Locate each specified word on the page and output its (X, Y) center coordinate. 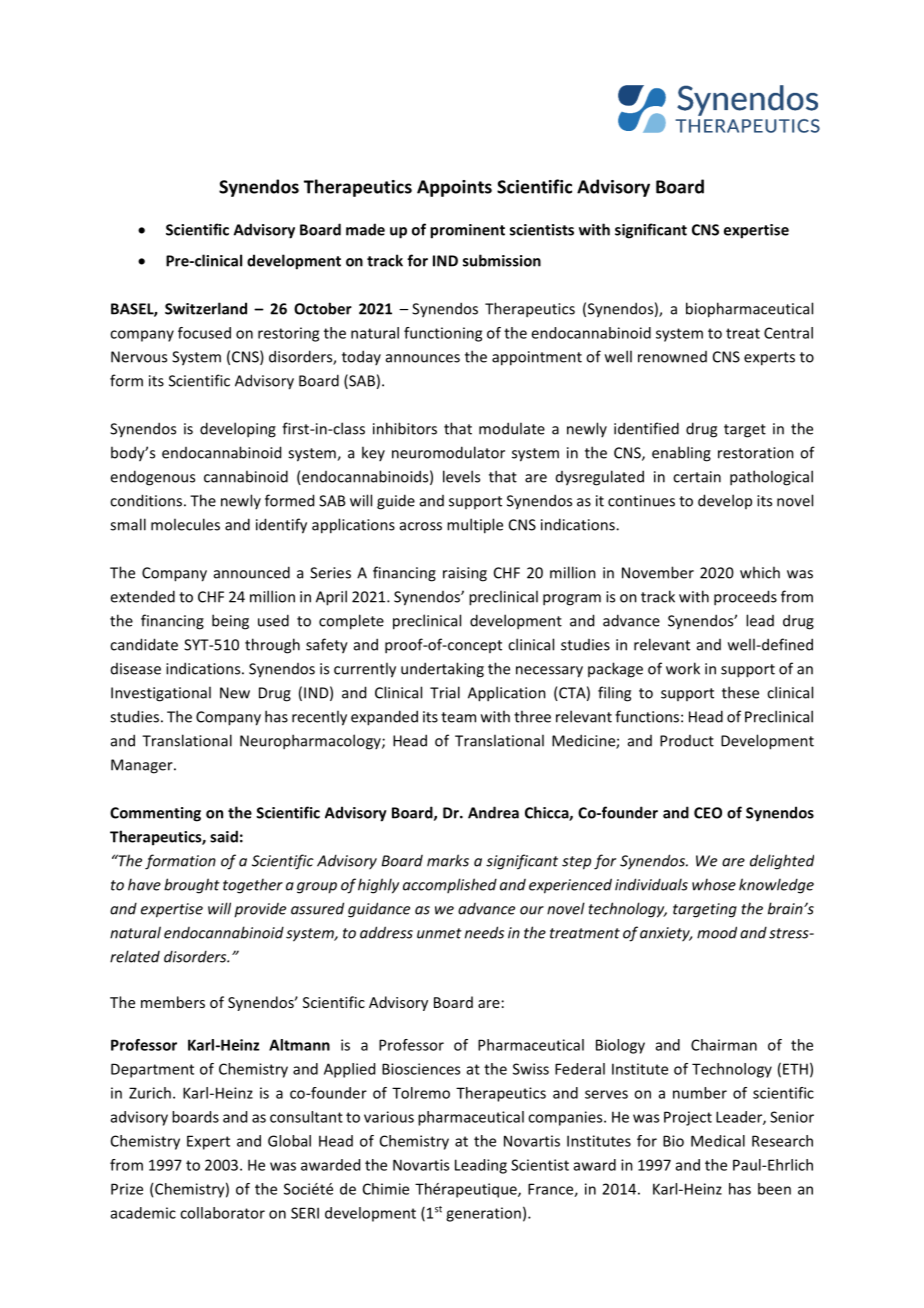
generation (483, 1214)
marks (448, 860)
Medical (718, 1141)
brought (192, 886)
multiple (475, 526)
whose (714, 884)
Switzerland (206, 308)
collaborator (222, 1213)
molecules (185, 524)
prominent (467, 231)
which (760, 572)
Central (788, 333)
